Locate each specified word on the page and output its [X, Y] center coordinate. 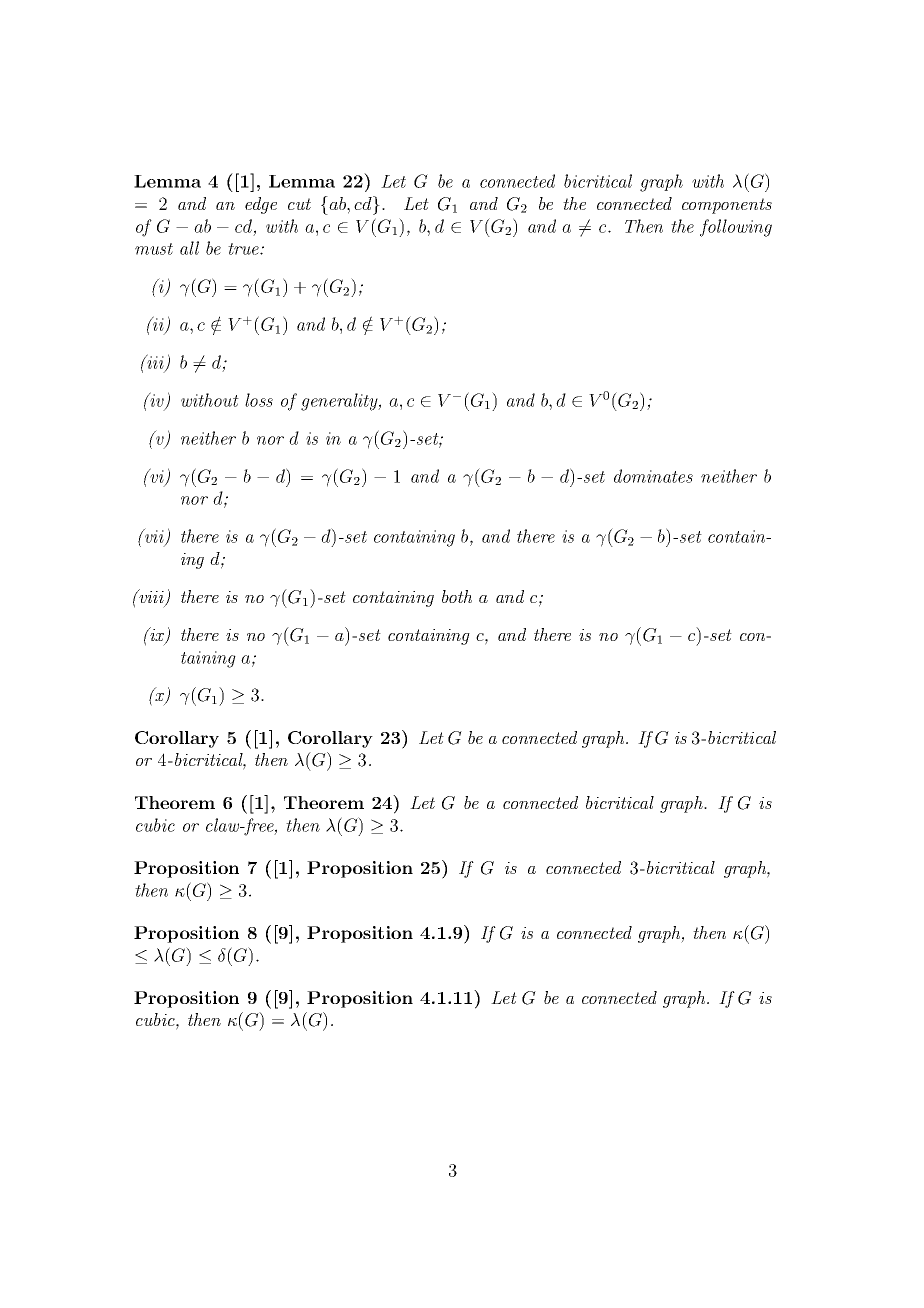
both [457, 596]
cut [299, 204]
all [189, 248]
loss [259, 400]
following [736, 228]
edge [261, 205]
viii [151, 597]
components [727, 206]
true [244, 249]
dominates [653, 476]
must [154, 249]
